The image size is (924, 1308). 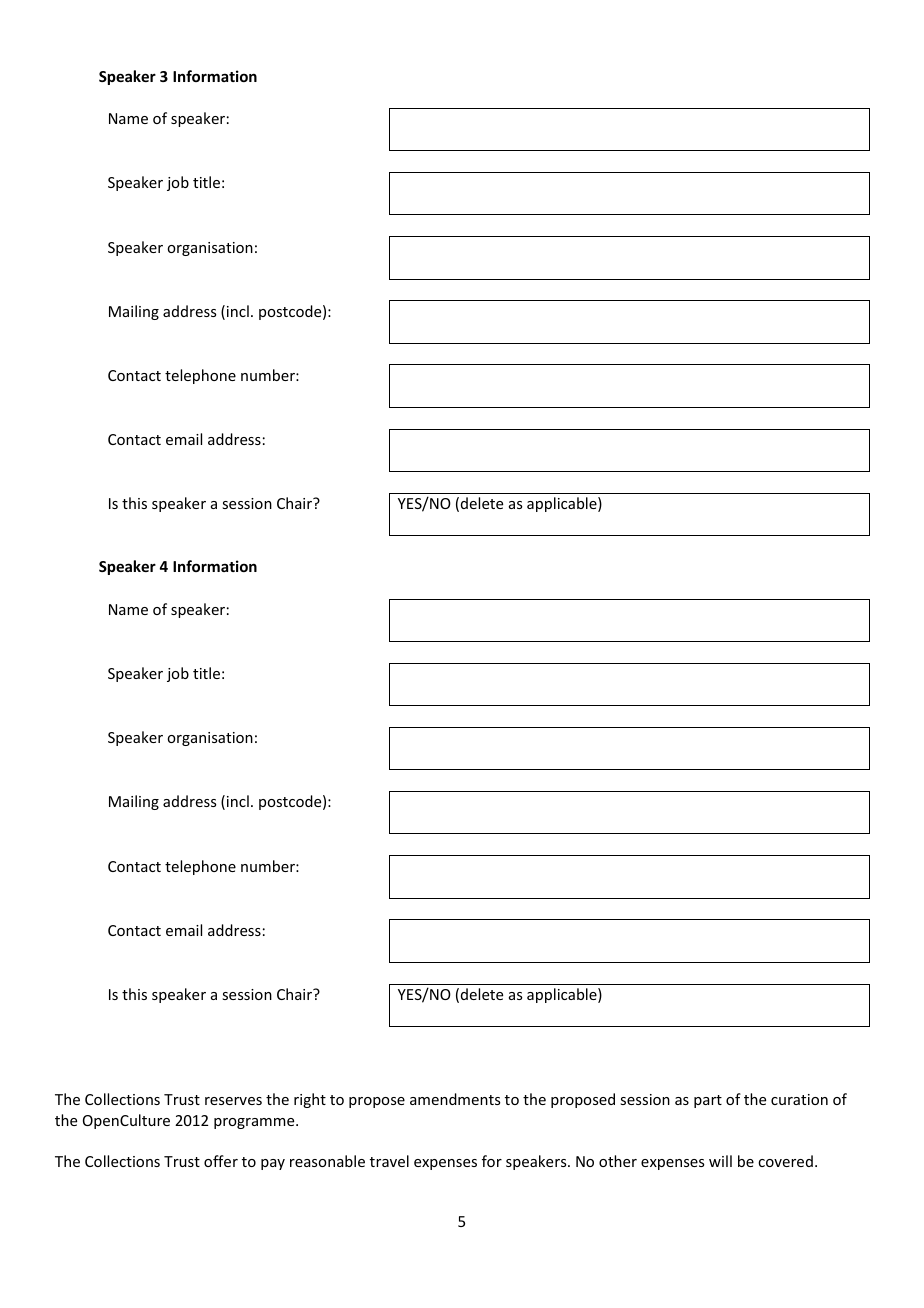 What do you see at coordinates (618, 1161) in the image?
I see `other` at bounding box center [618, 1161].
